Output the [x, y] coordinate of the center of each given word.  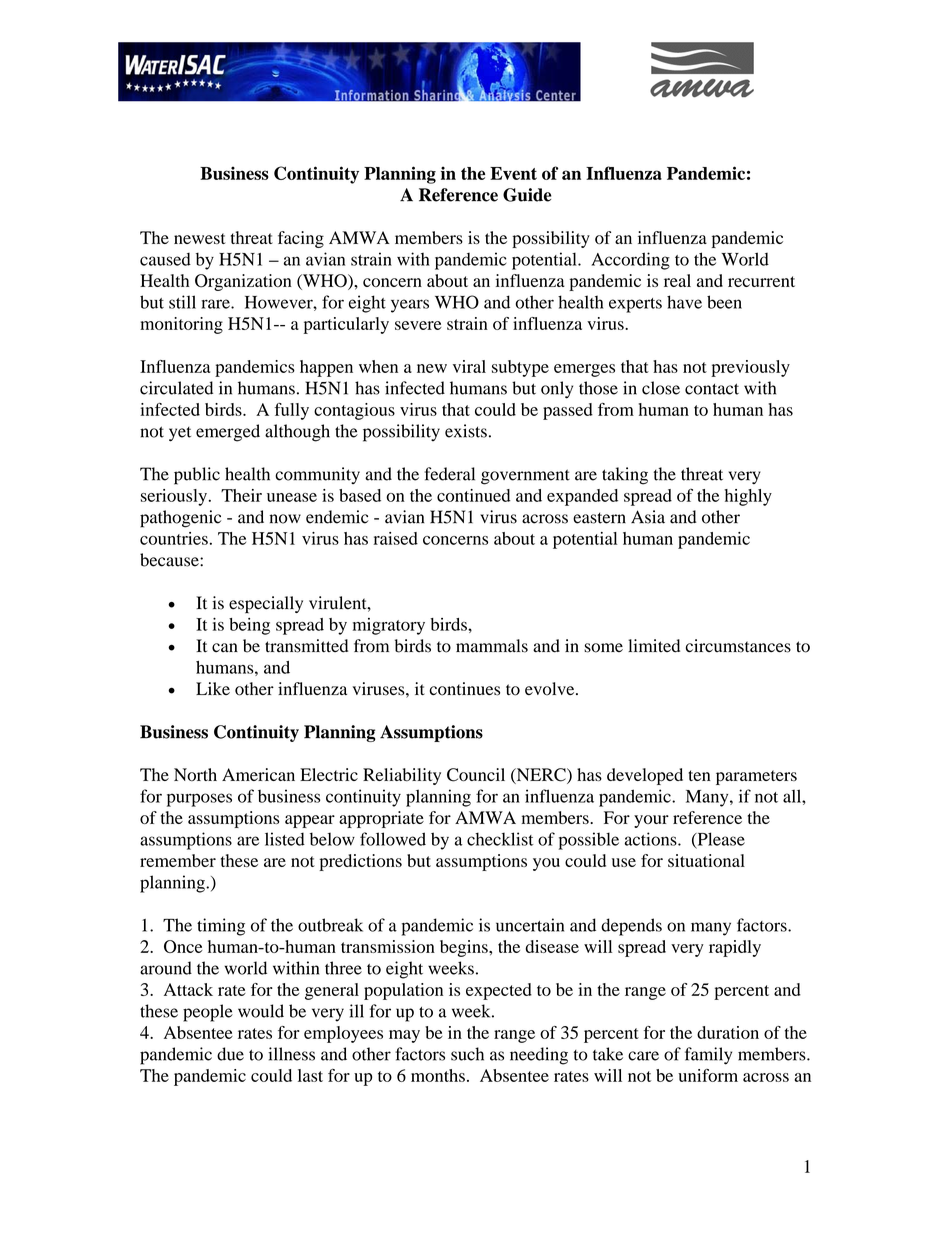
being [249, 626]
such [467, 1054]
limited [654, 646]
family [708, 1056]
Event [513, 173]
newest [200, 238]
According [630, 261]
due [230, 1054]
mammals [492, 646]
